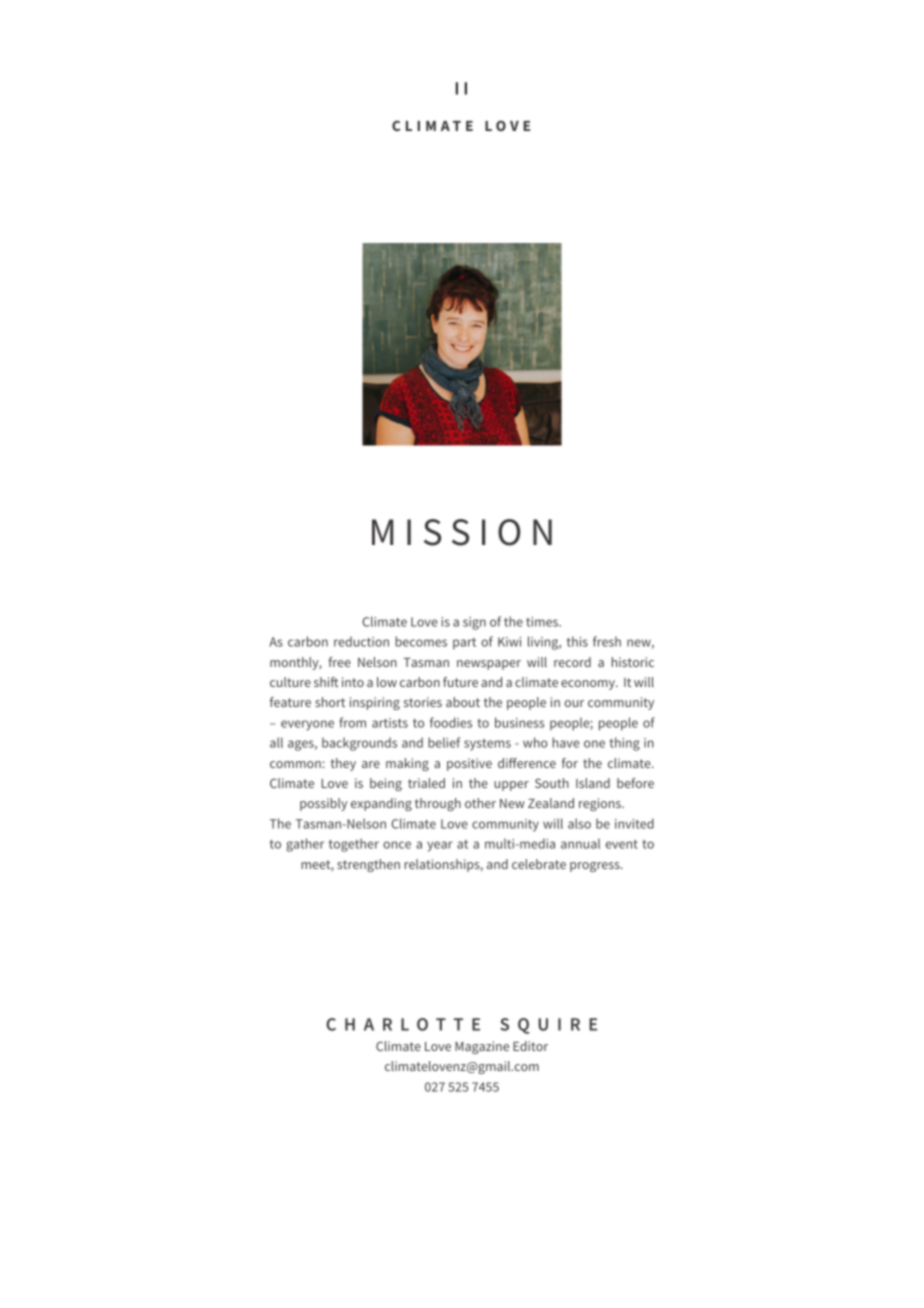 The height and width of the screenshot is (1308, 924). Describe the element at coordinates (482, 1047) in the screenshot. I see `Magazine` at that location.
